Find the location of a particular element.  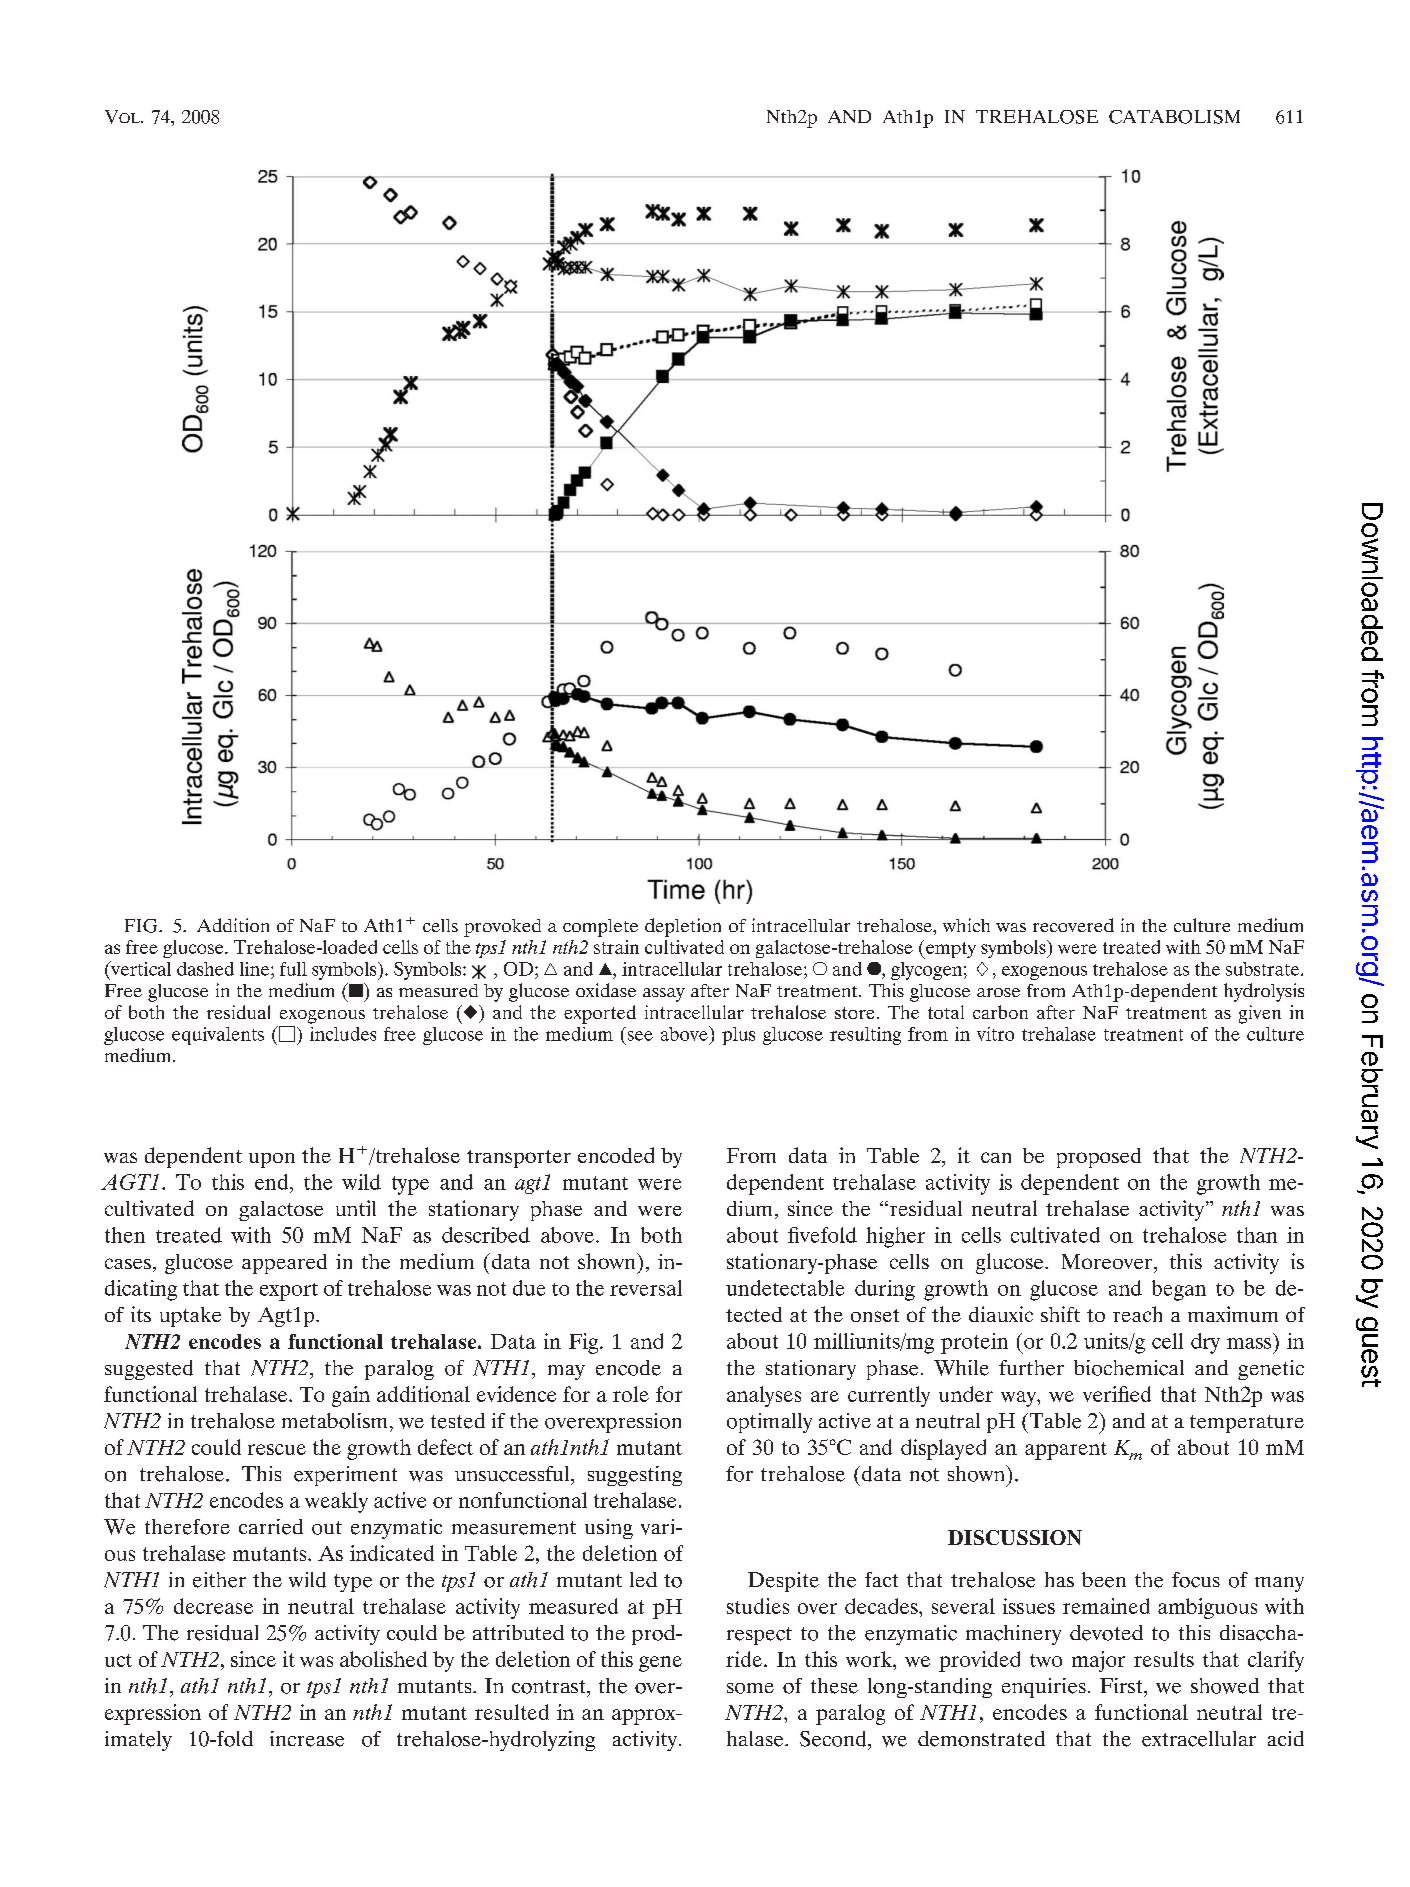

increase is located at coordinates (307, 1739).
